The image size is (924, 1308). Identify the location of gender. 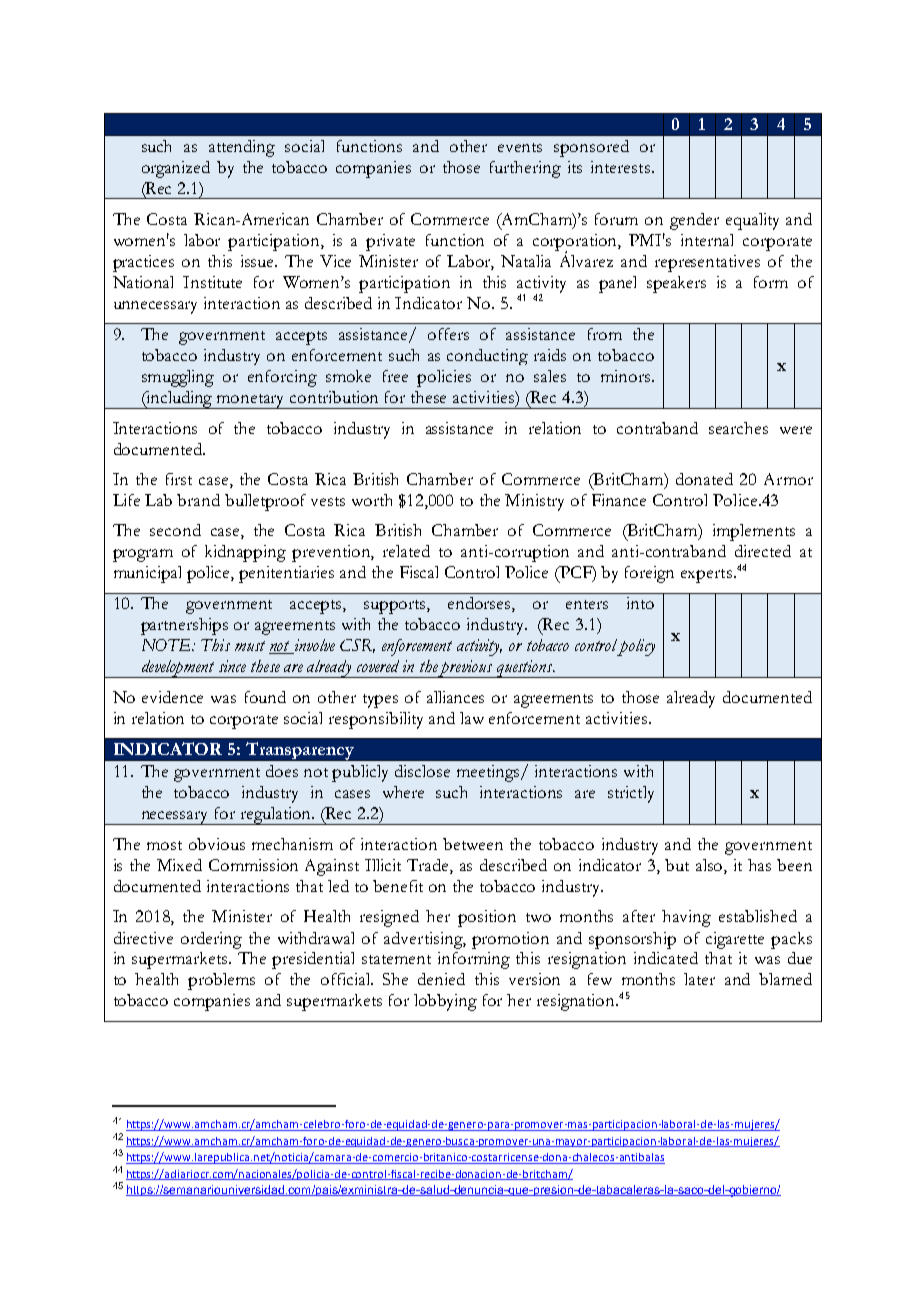
(694, 221).
